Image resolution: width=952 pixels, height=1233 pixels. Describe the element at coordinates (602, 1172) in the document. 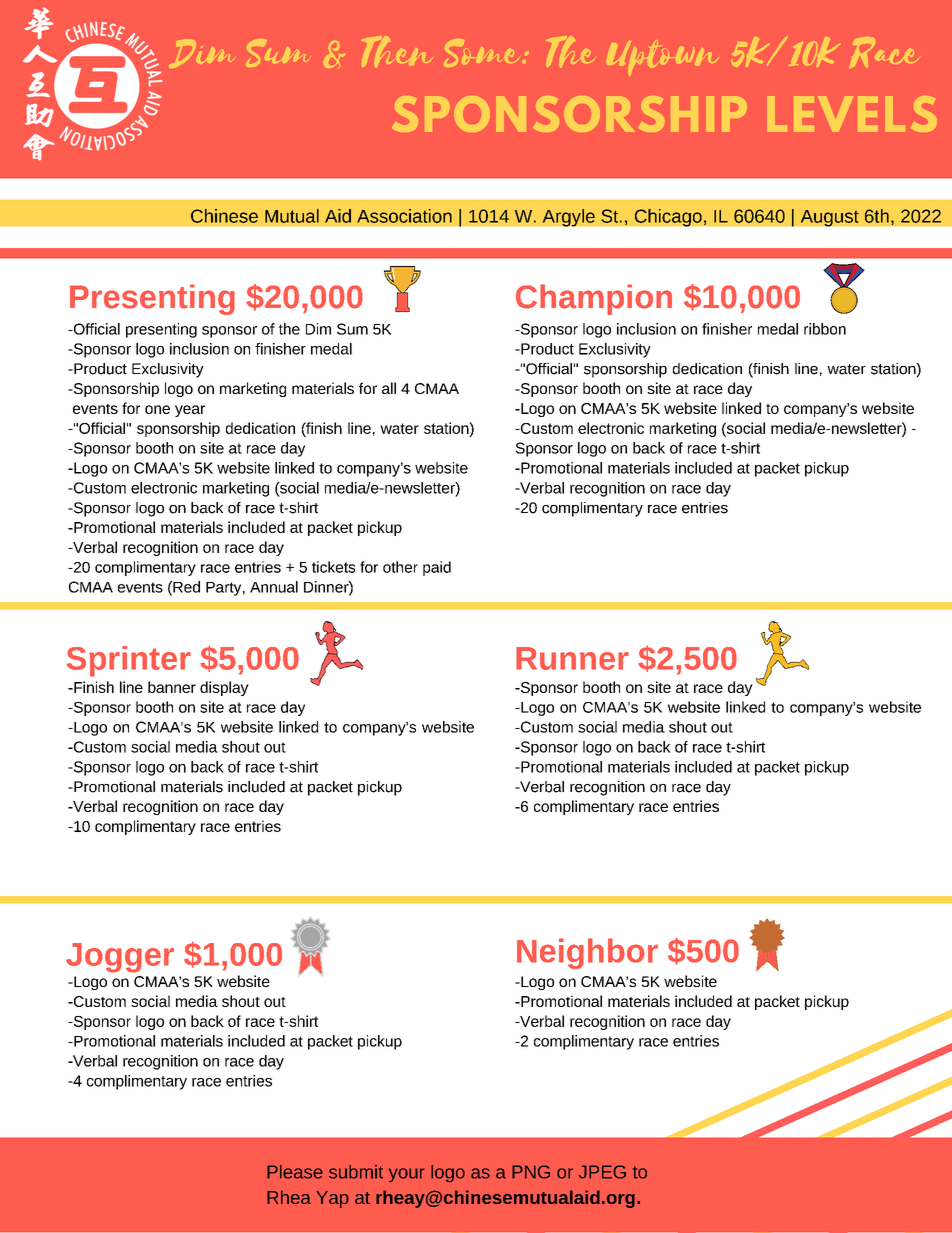

I see `JPEG` at that location.
